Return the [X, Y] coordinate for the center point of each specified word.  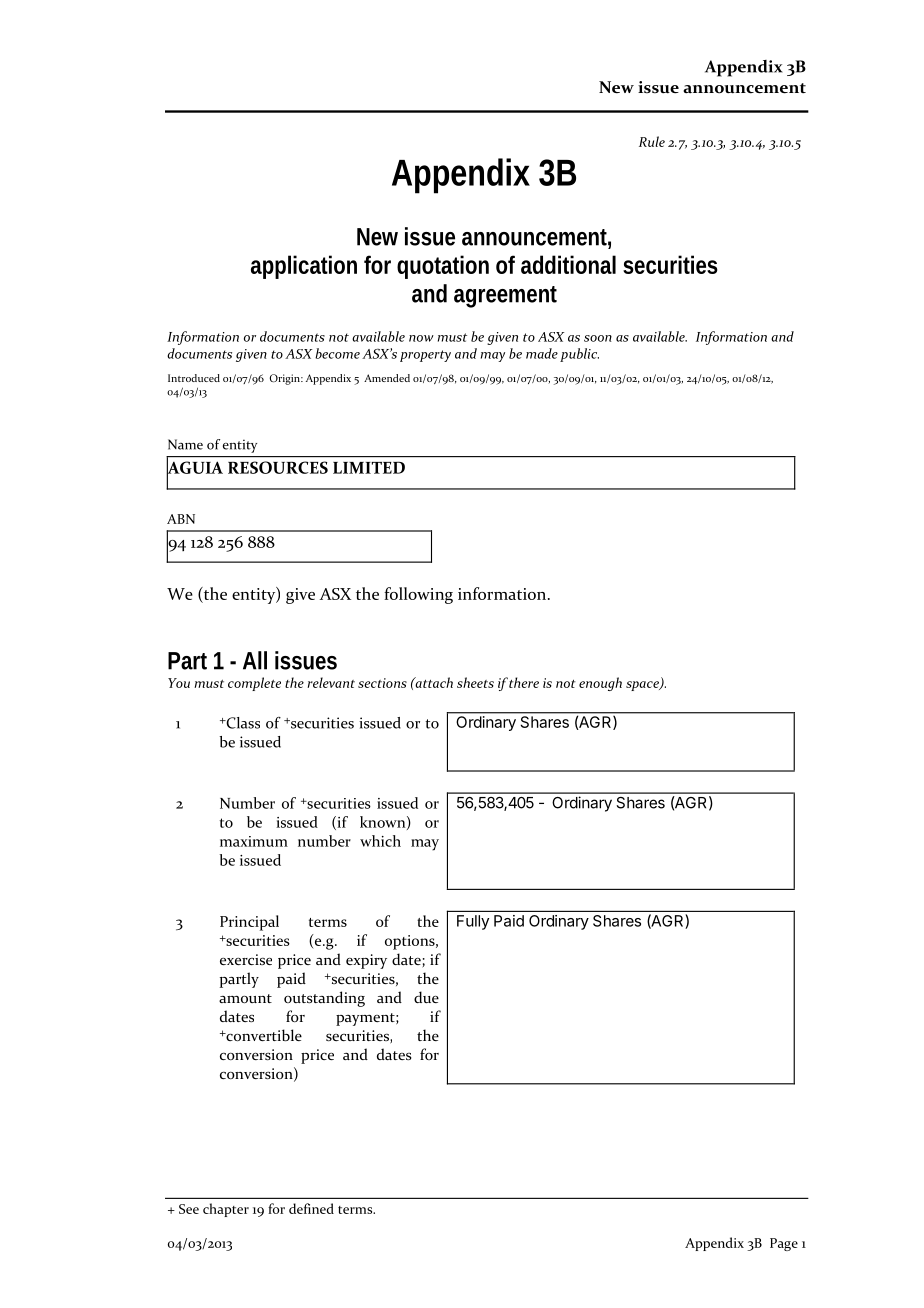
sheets [475, 682]
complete [254, 684]
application [304, 267]
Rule [652, 141]
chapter [226, 1210]
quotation [443, 267]
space [643, 686]
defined [311, 1208]
